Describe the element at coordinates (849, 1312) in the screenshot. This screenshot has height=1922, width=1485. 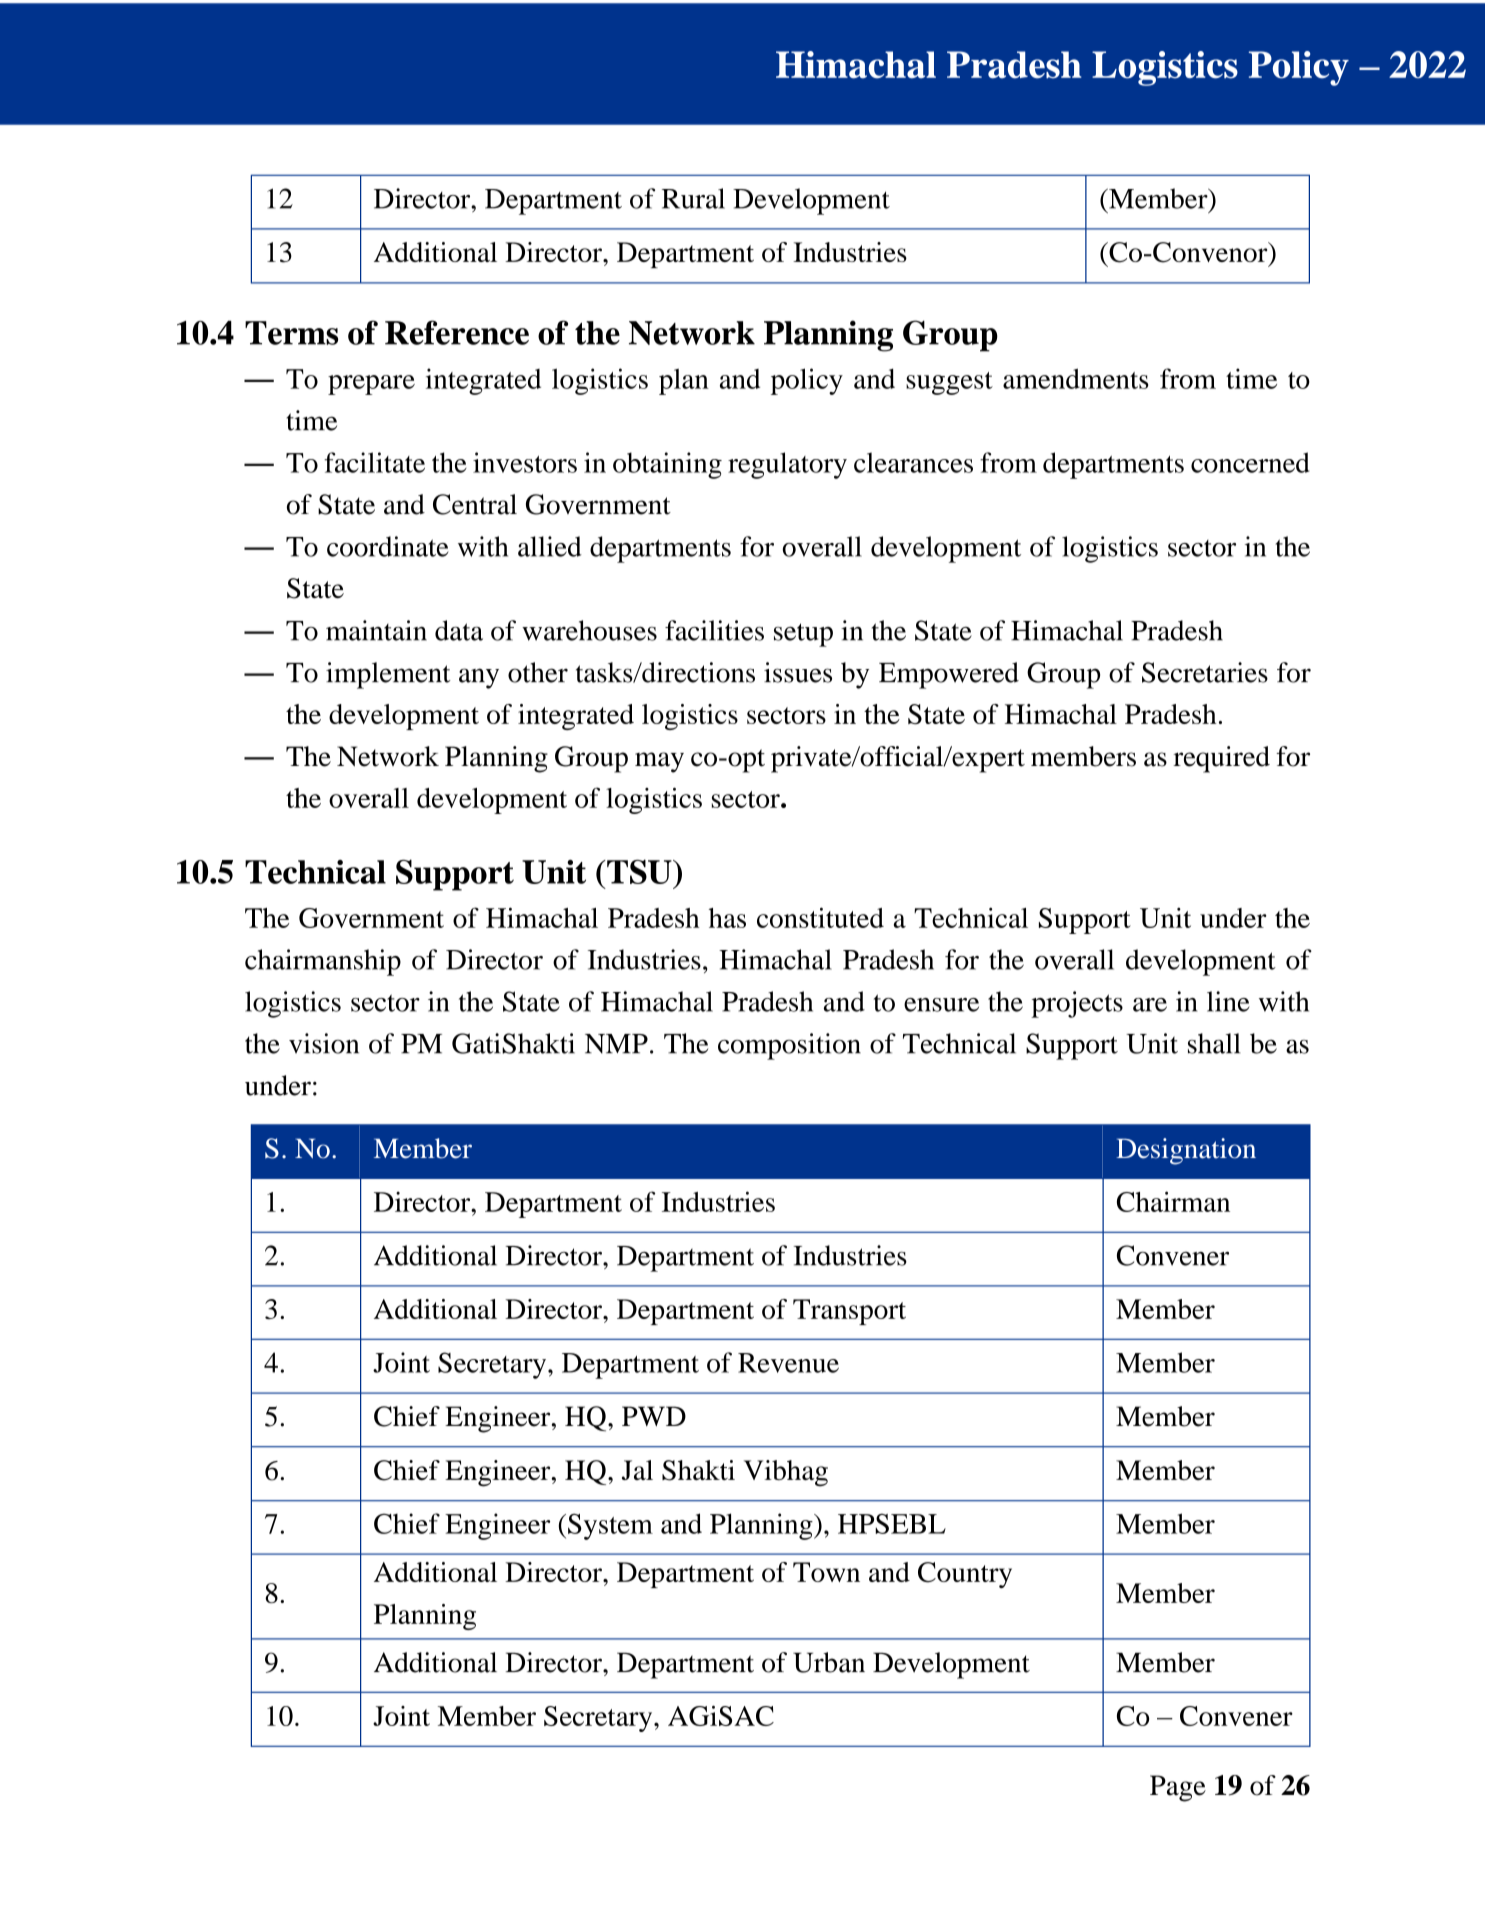
I see `Transport` at that location.
